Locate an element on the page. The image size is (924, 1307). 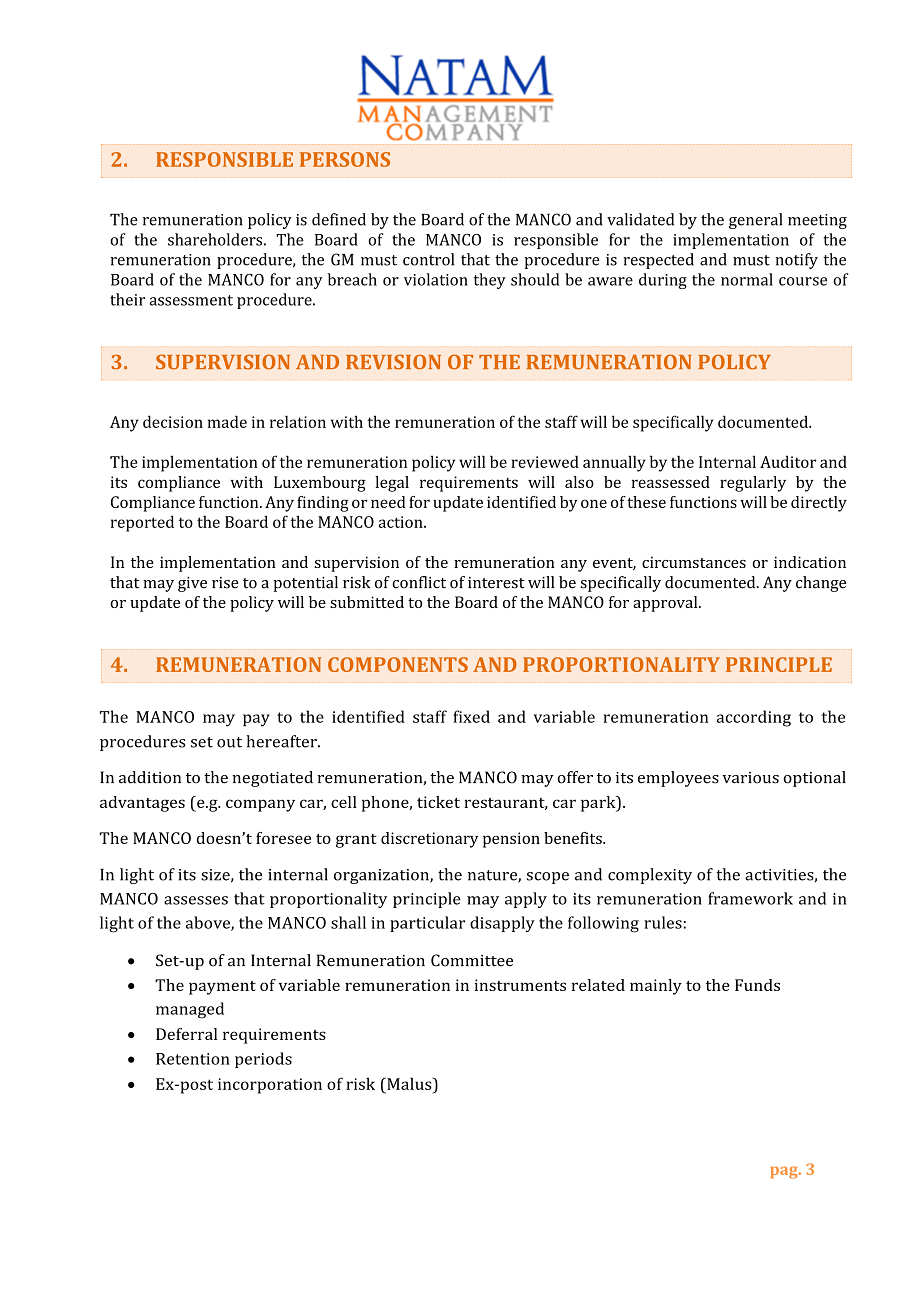
reviewed is located at coordinates (545, 461).
